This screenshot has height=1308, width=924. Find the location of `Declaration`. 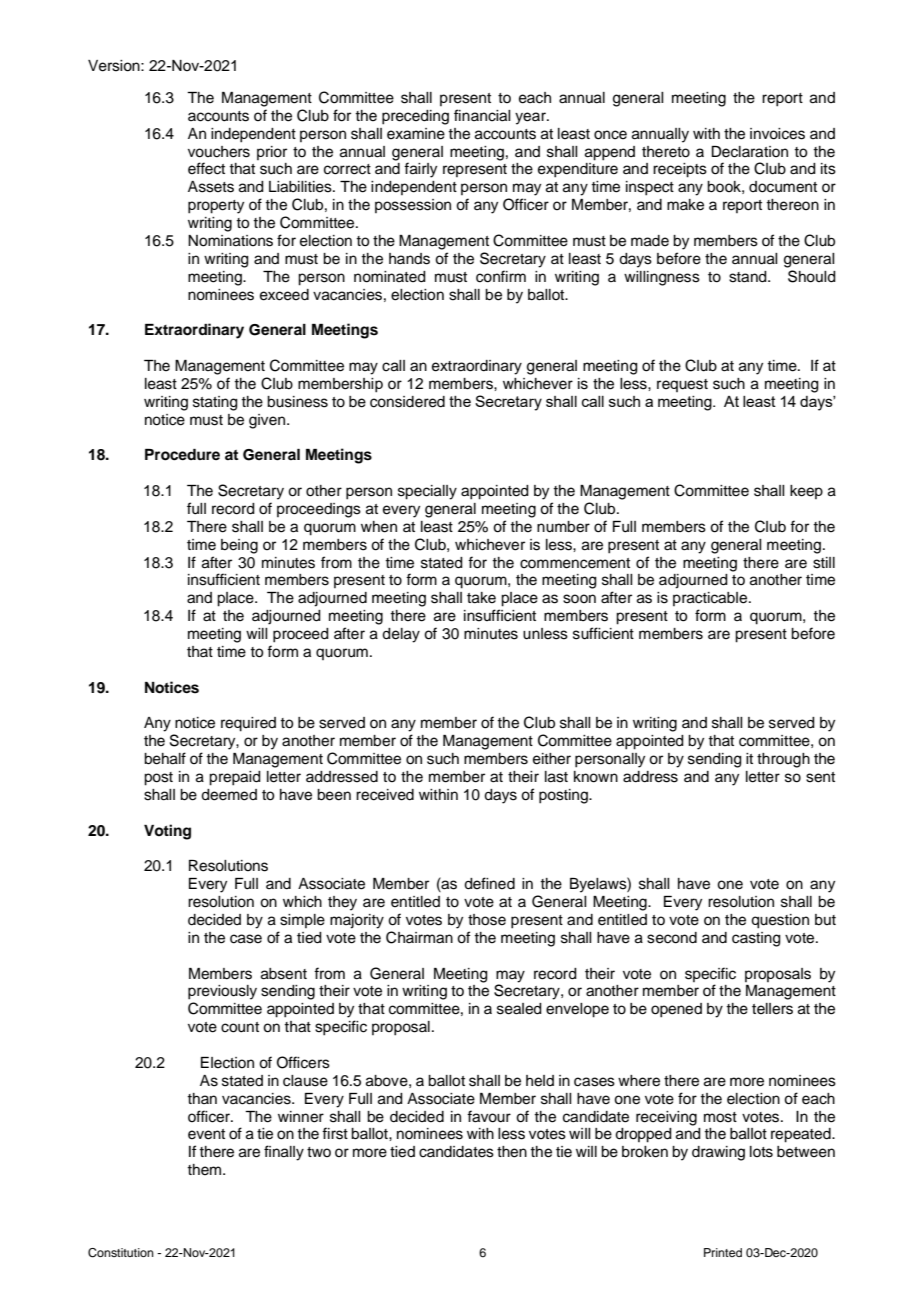

Declaration is located at coordinates (750, 152).
